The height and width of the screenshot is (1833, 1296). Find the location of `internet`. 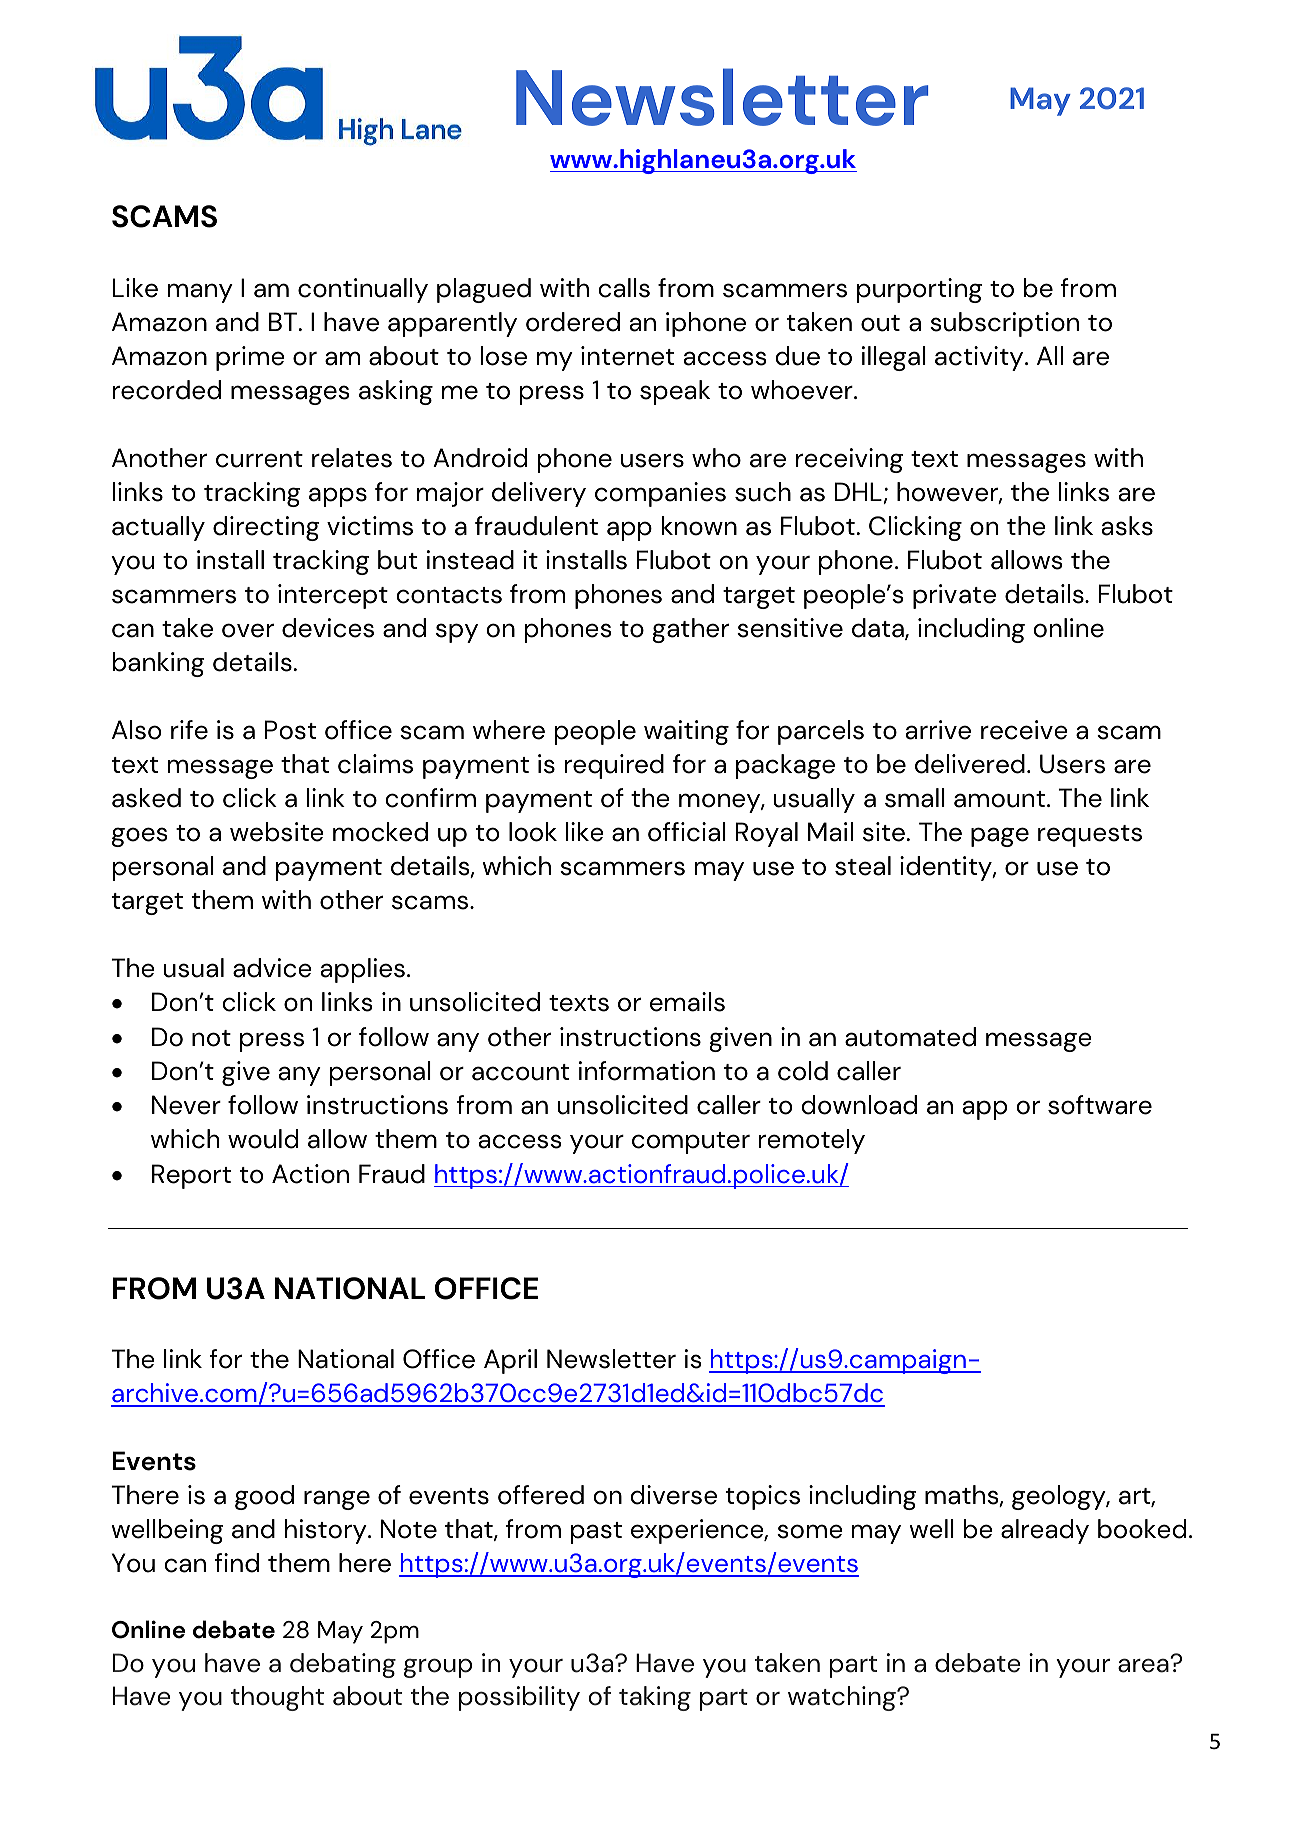

internet is located at coordinates (627, 356).
